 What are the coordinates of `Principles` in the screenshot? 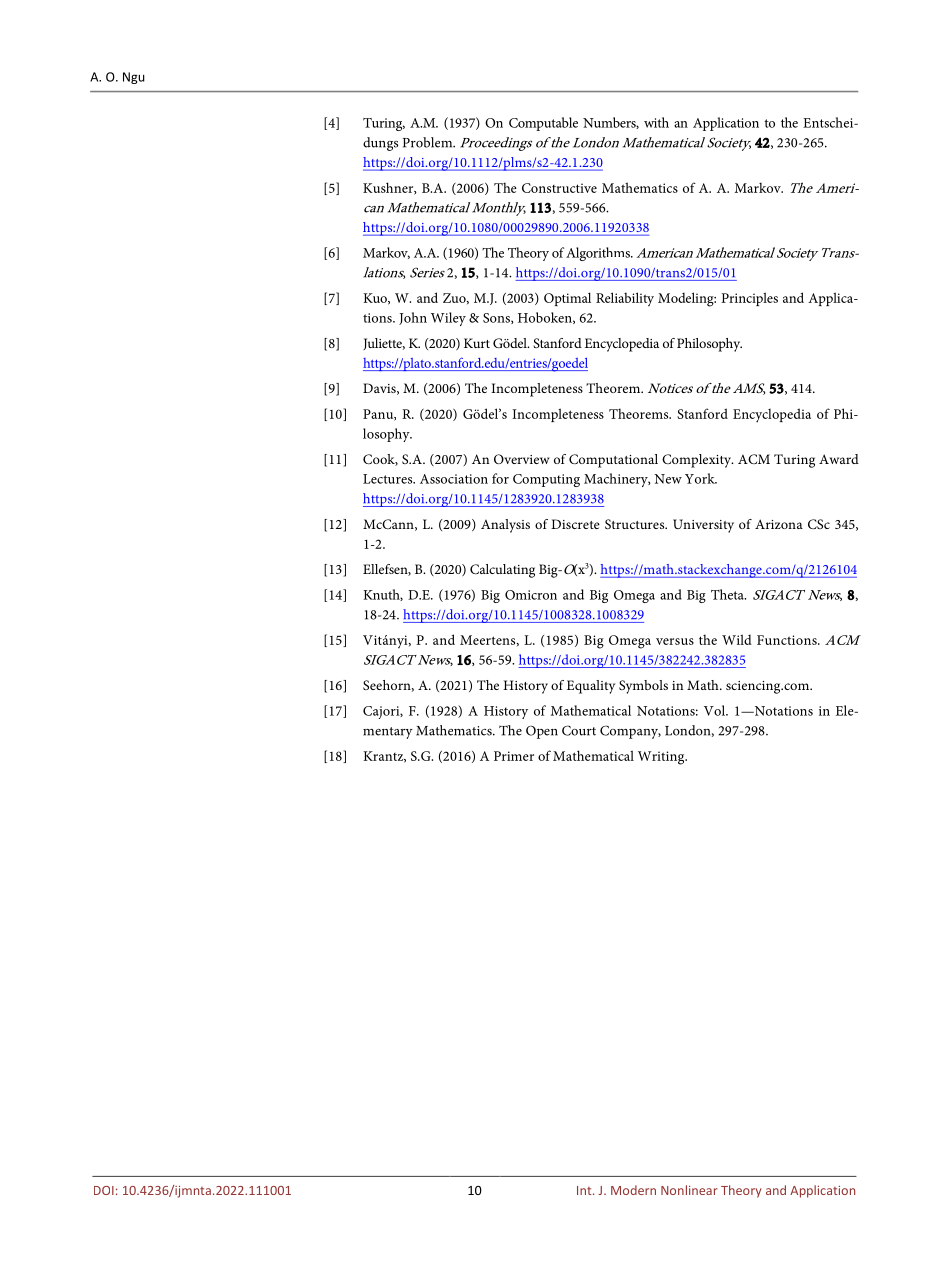 It's located at (749, 299).
